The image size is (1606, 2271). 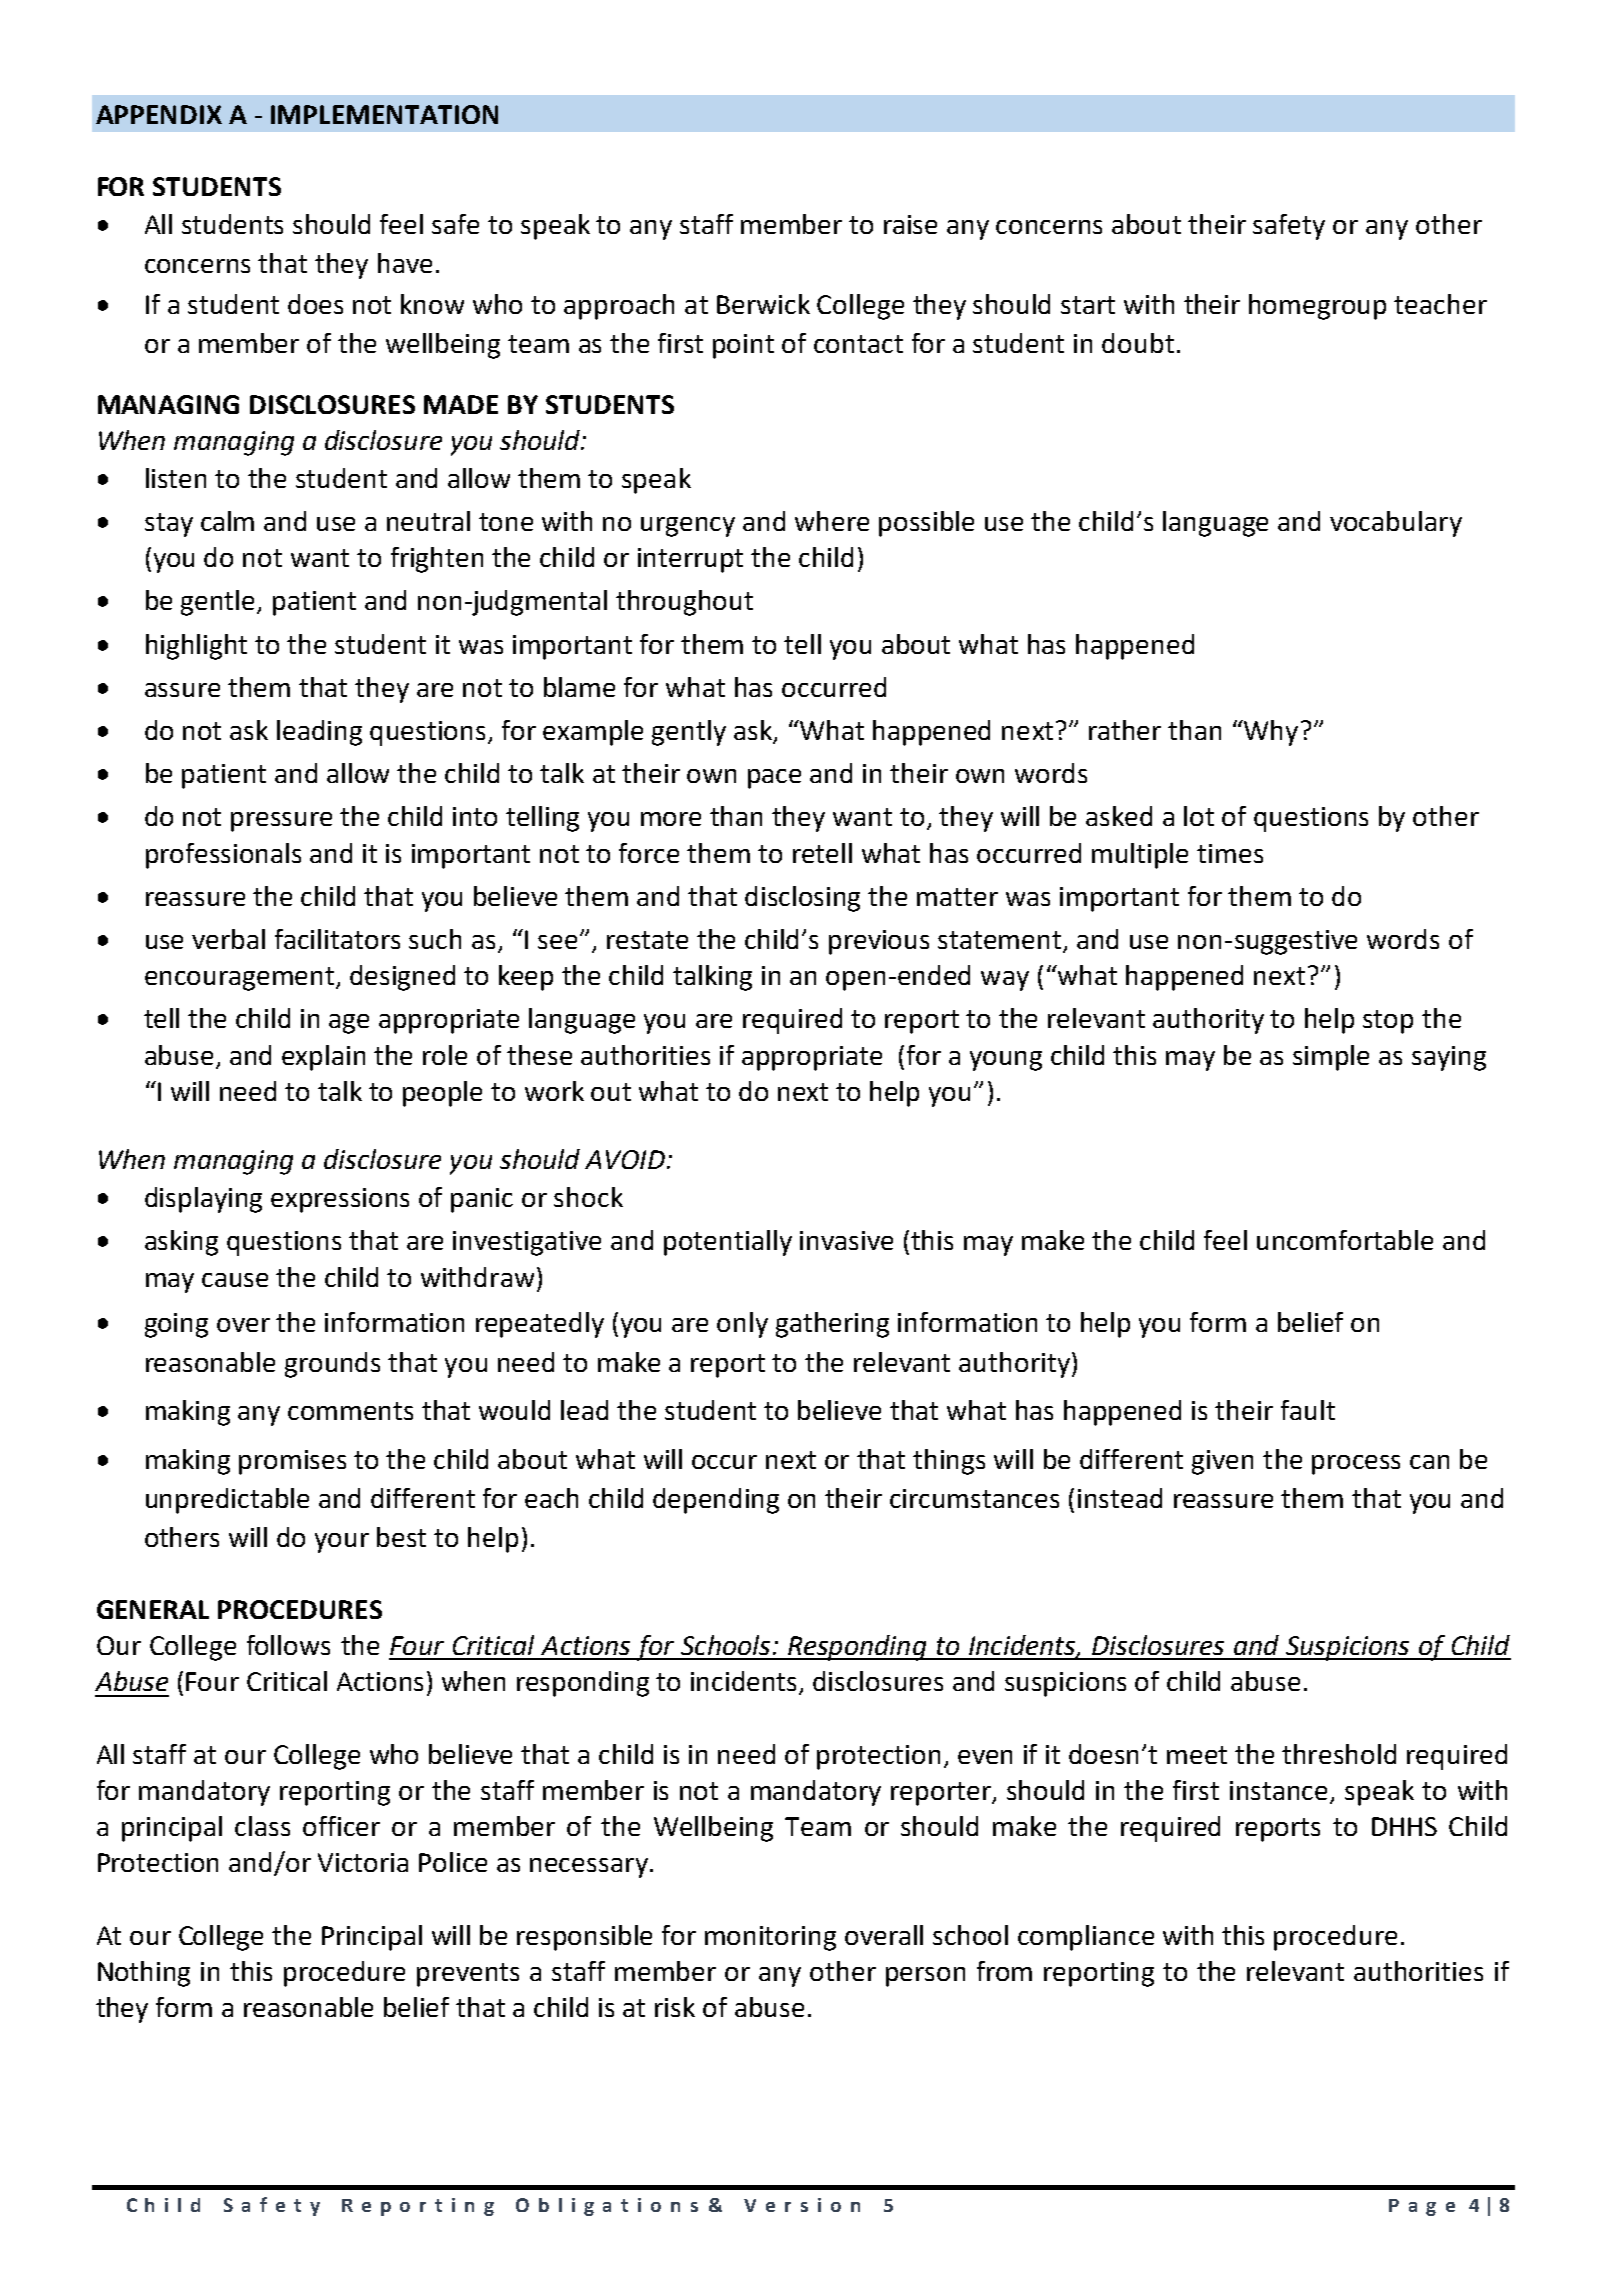 I want to click on Victoria, so click(x=363, y=1862).
